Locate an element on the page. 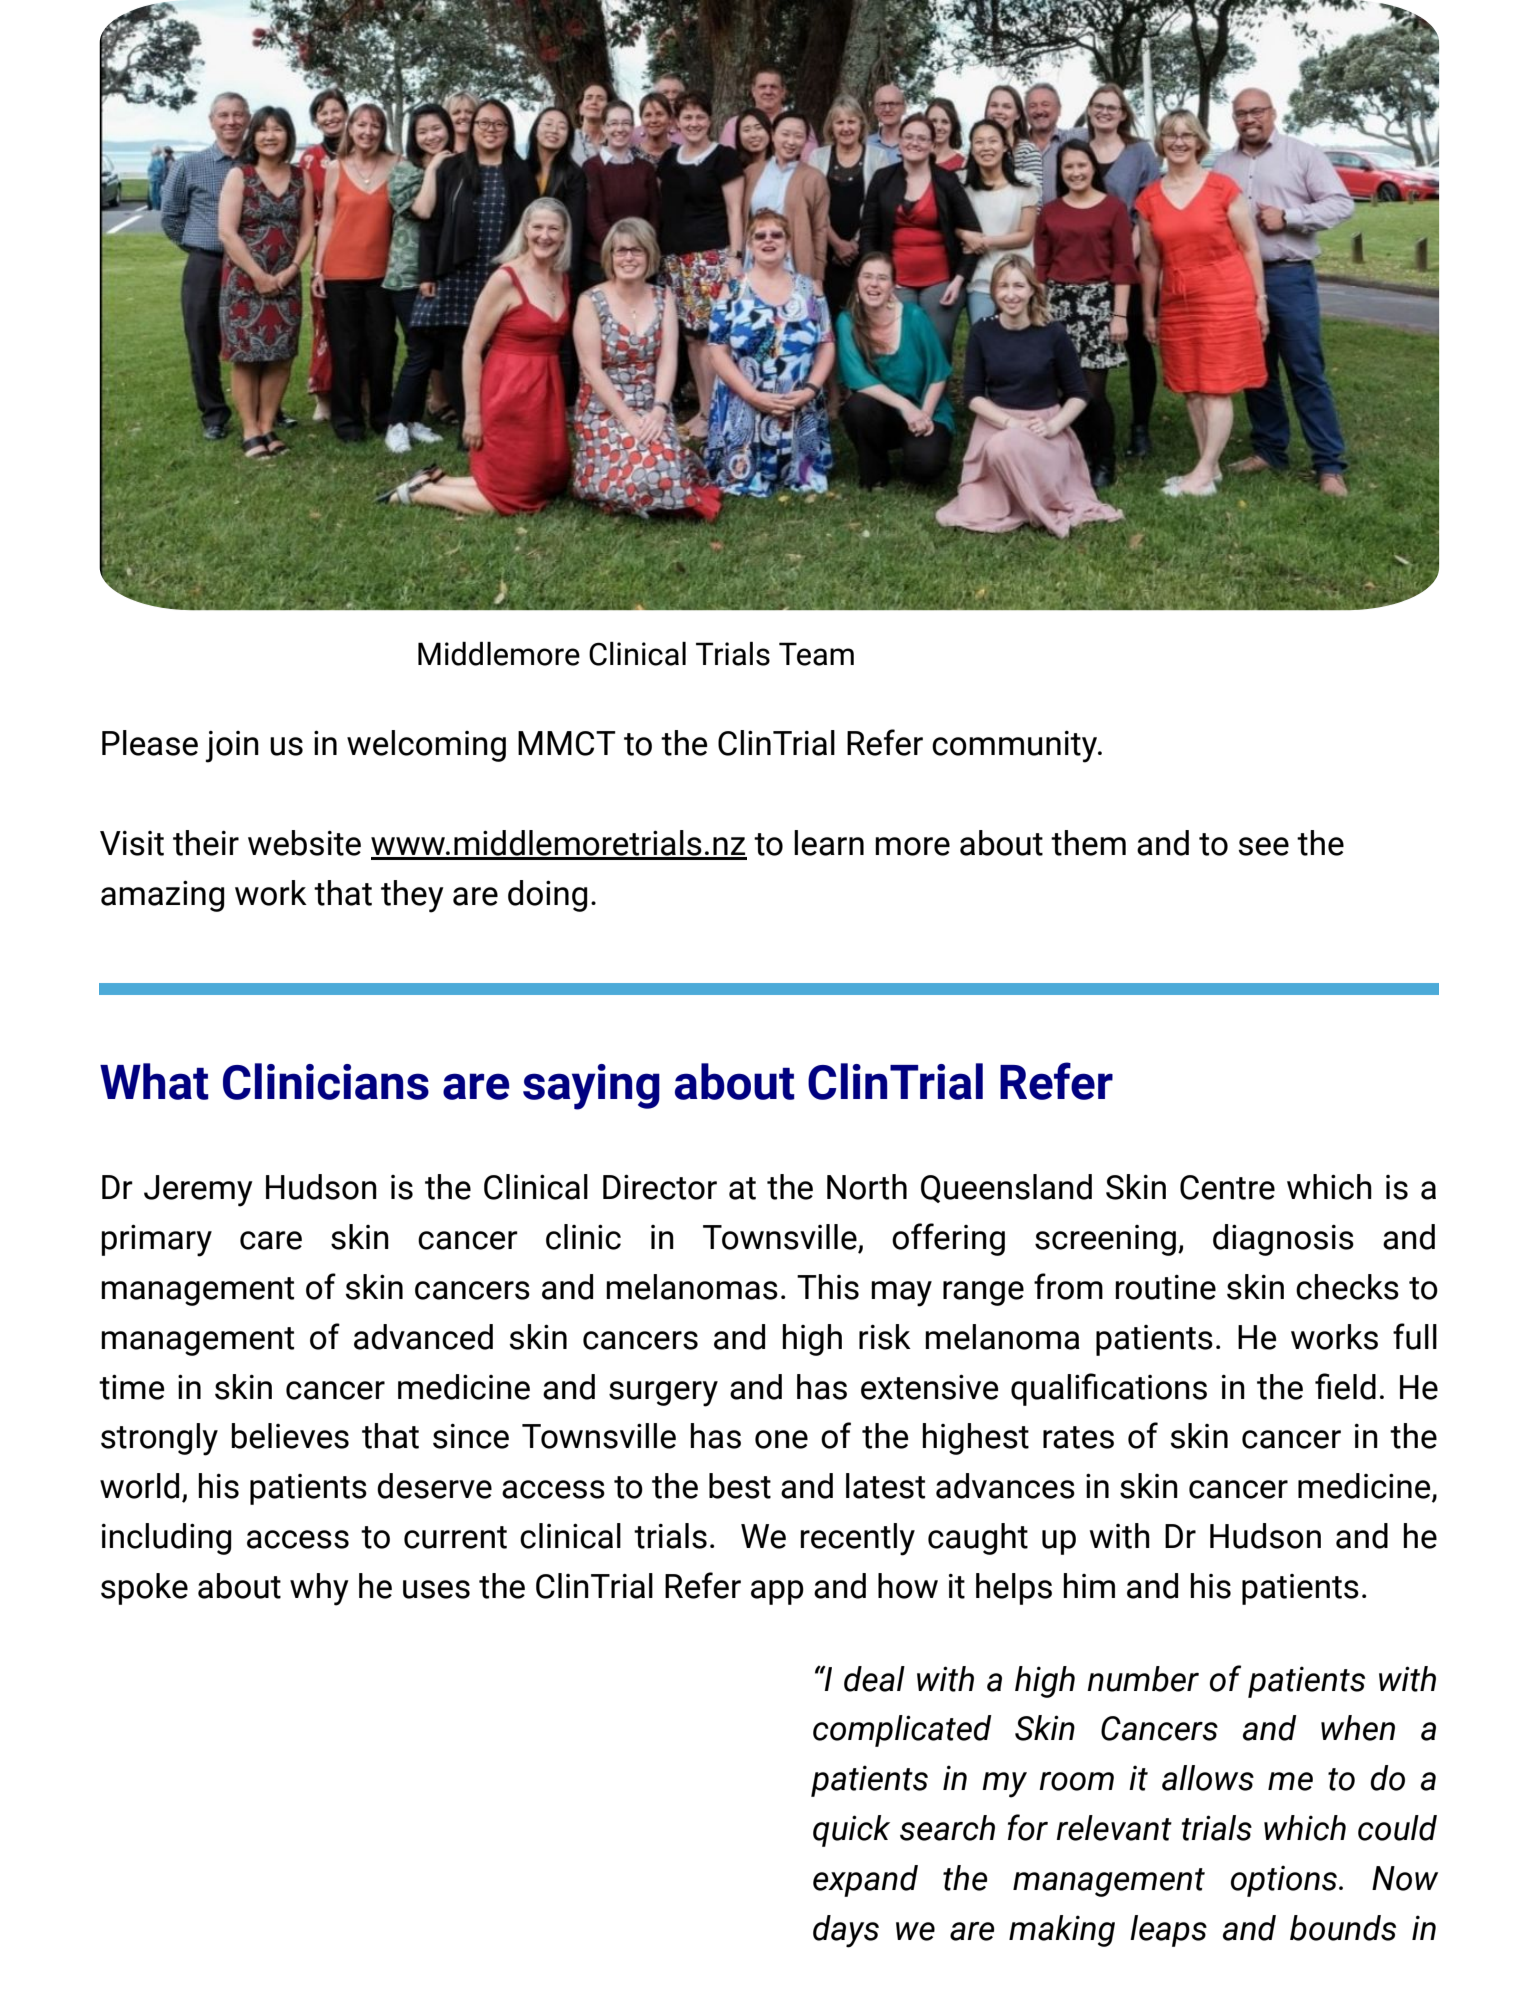  What is located at coordinates (154, 1081).
